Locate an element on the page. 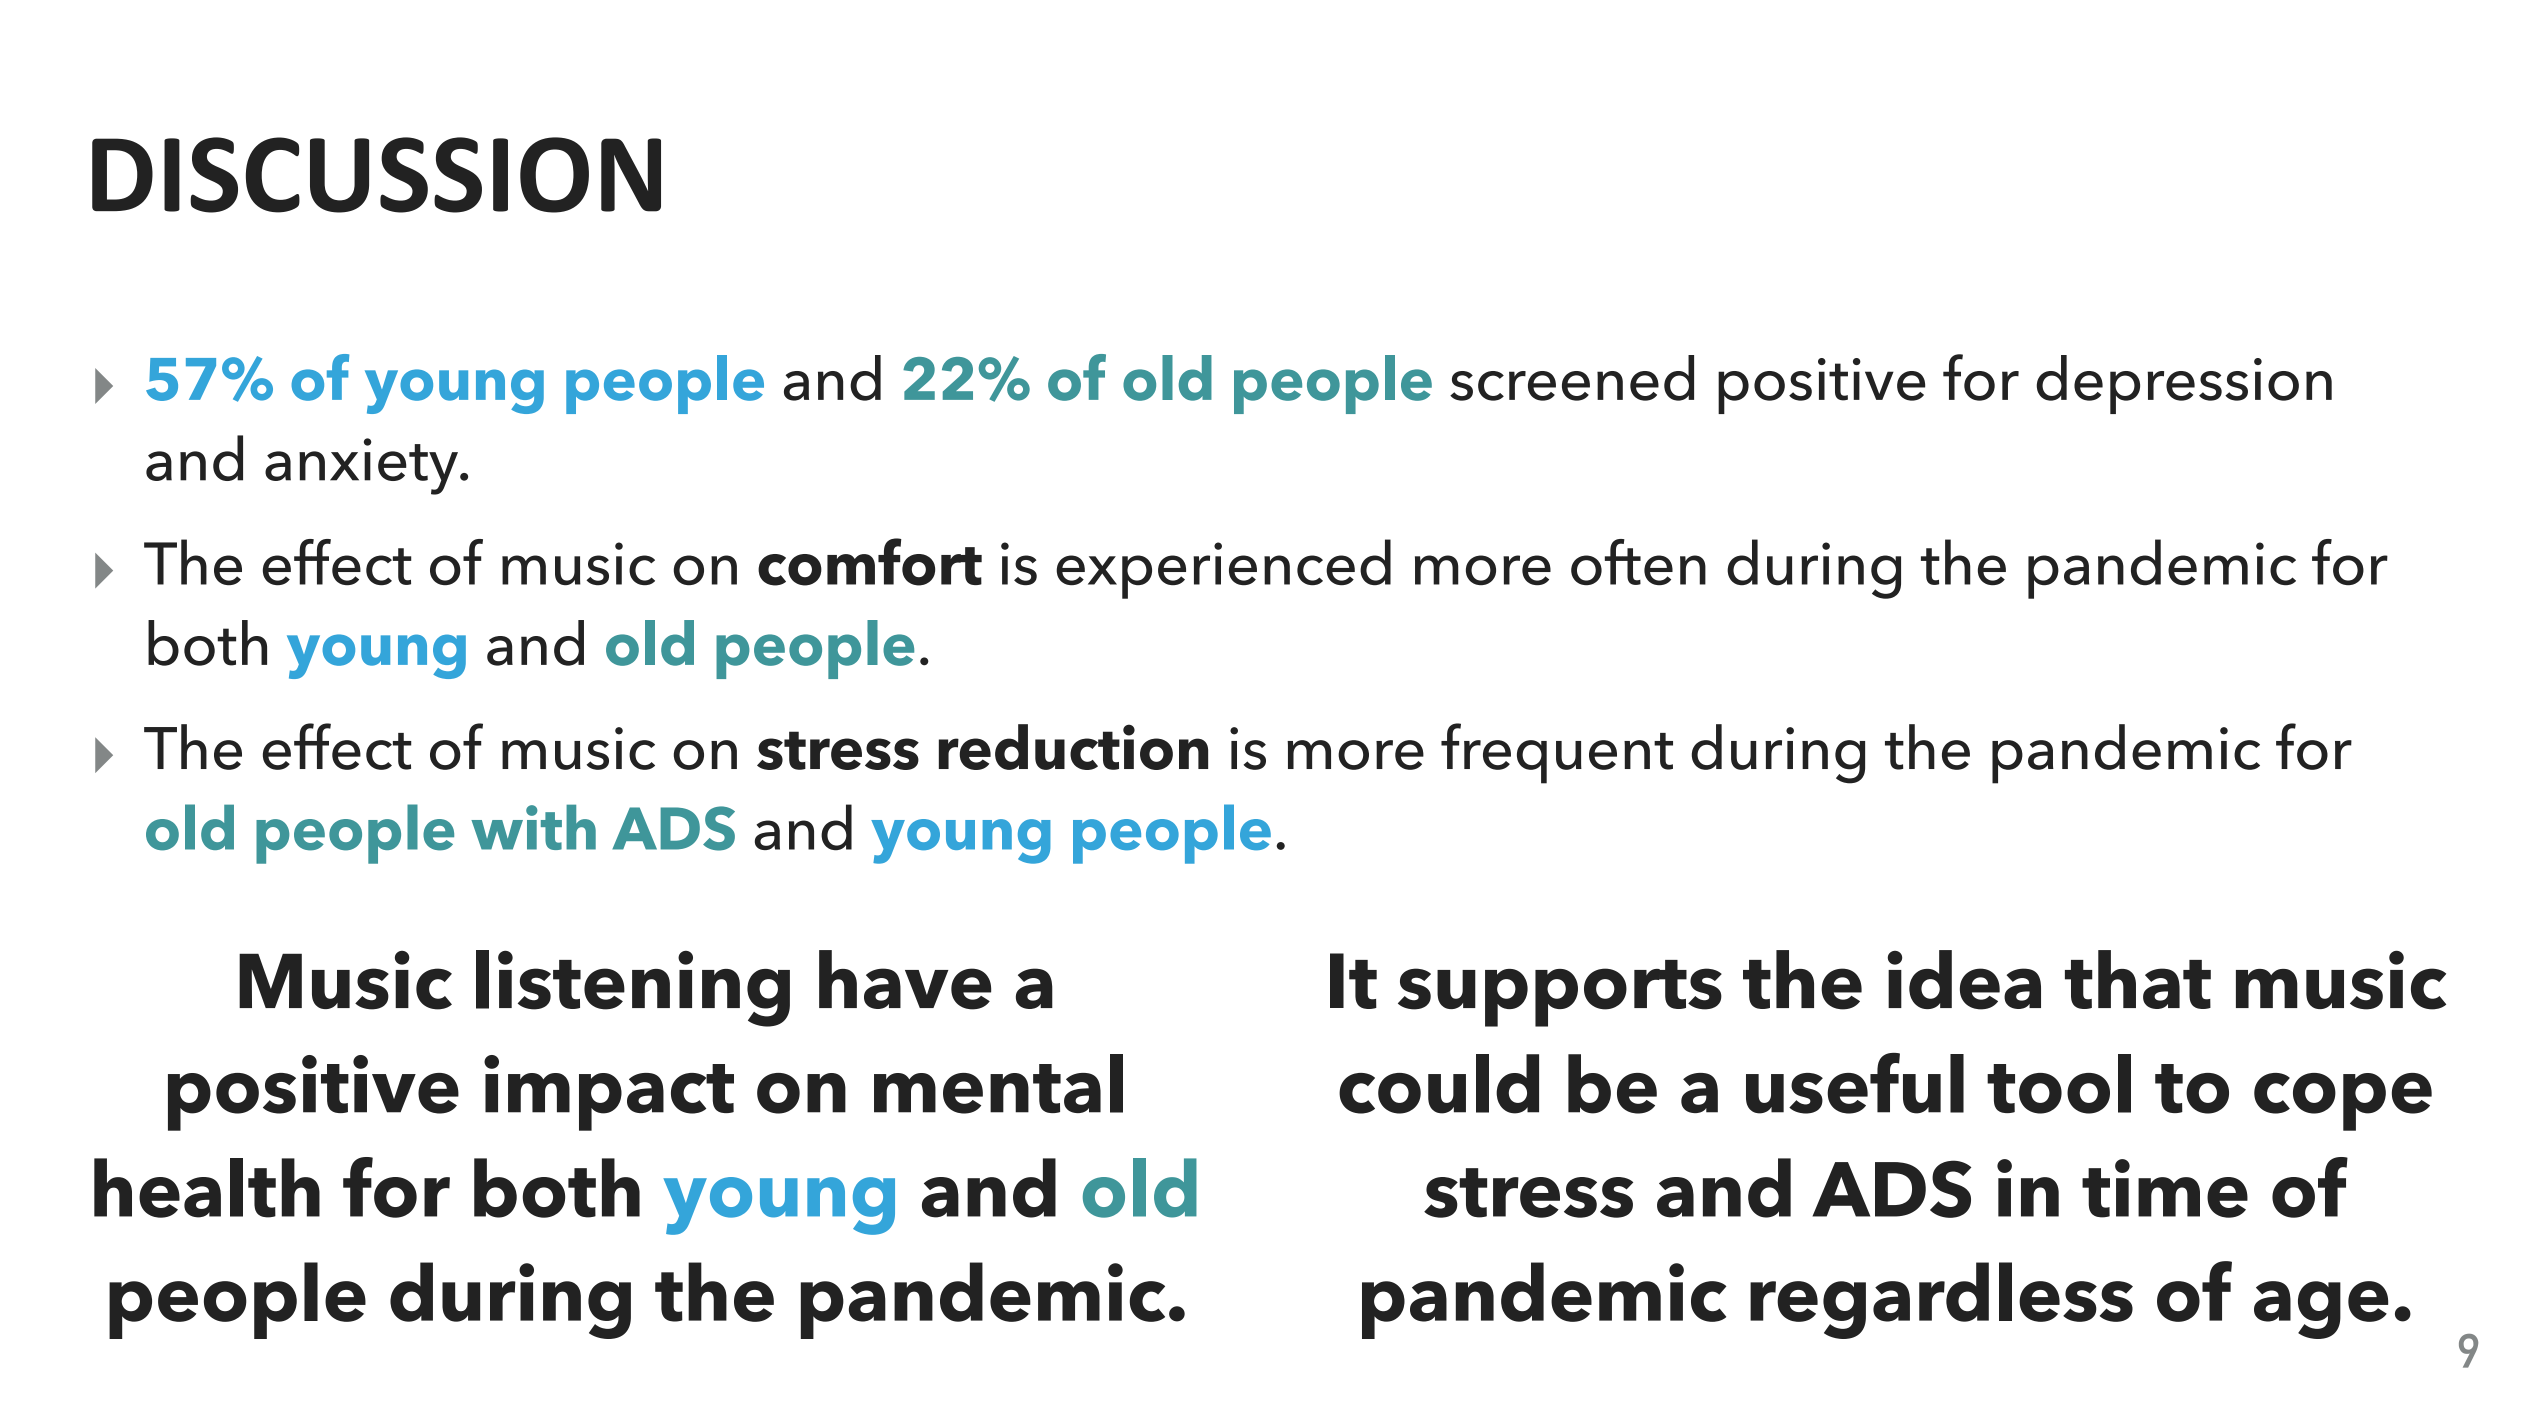 This page has height=1424, width=2531. supports is located at coordinates (1560, 993).
